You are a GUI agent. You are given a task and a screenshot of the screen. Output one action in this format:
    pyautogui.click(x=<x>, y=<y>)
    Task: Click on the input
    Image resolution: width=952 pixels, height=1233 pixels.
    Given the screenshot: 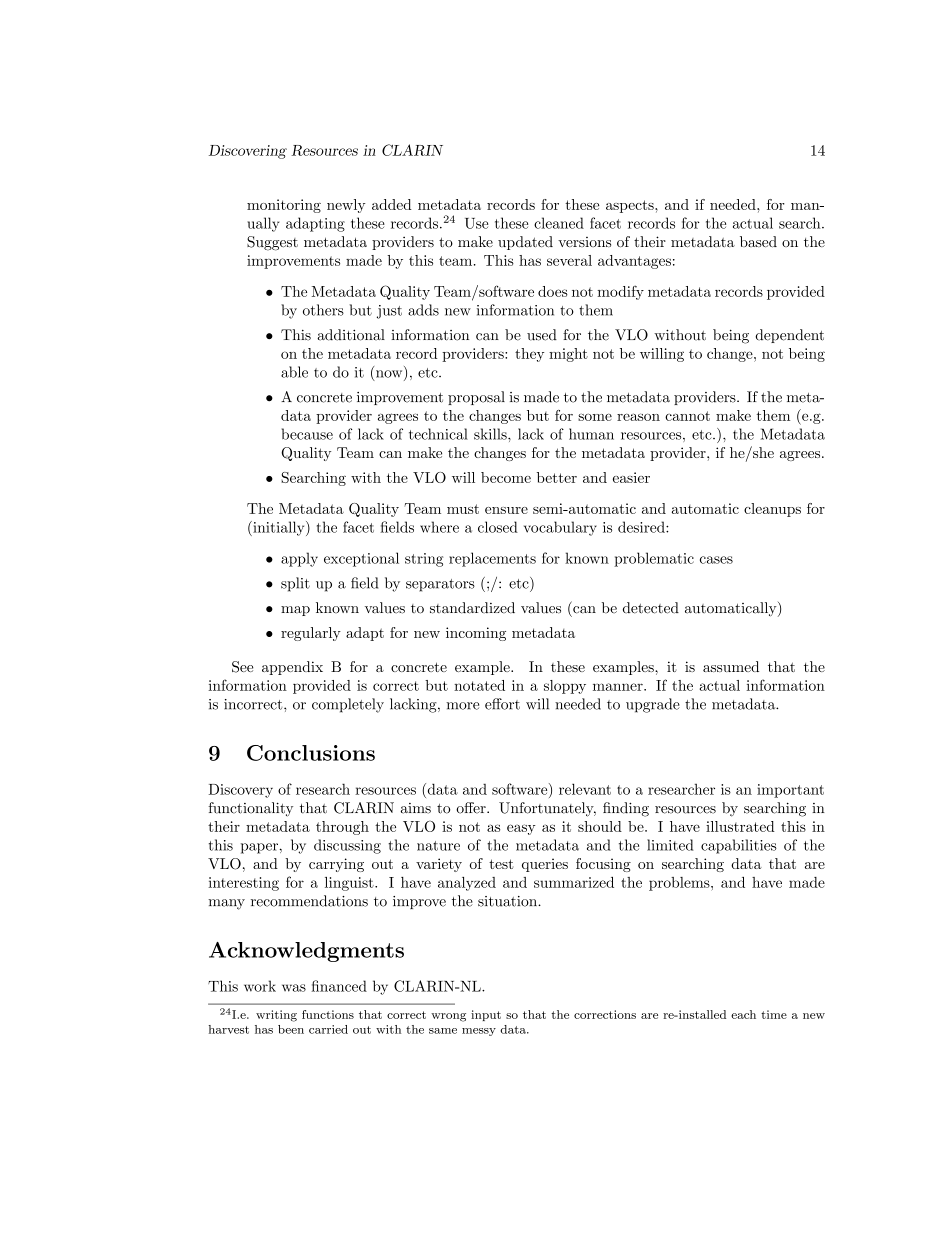 What is the action you would take?
    pyautogui.click(x=486, y=1015)
